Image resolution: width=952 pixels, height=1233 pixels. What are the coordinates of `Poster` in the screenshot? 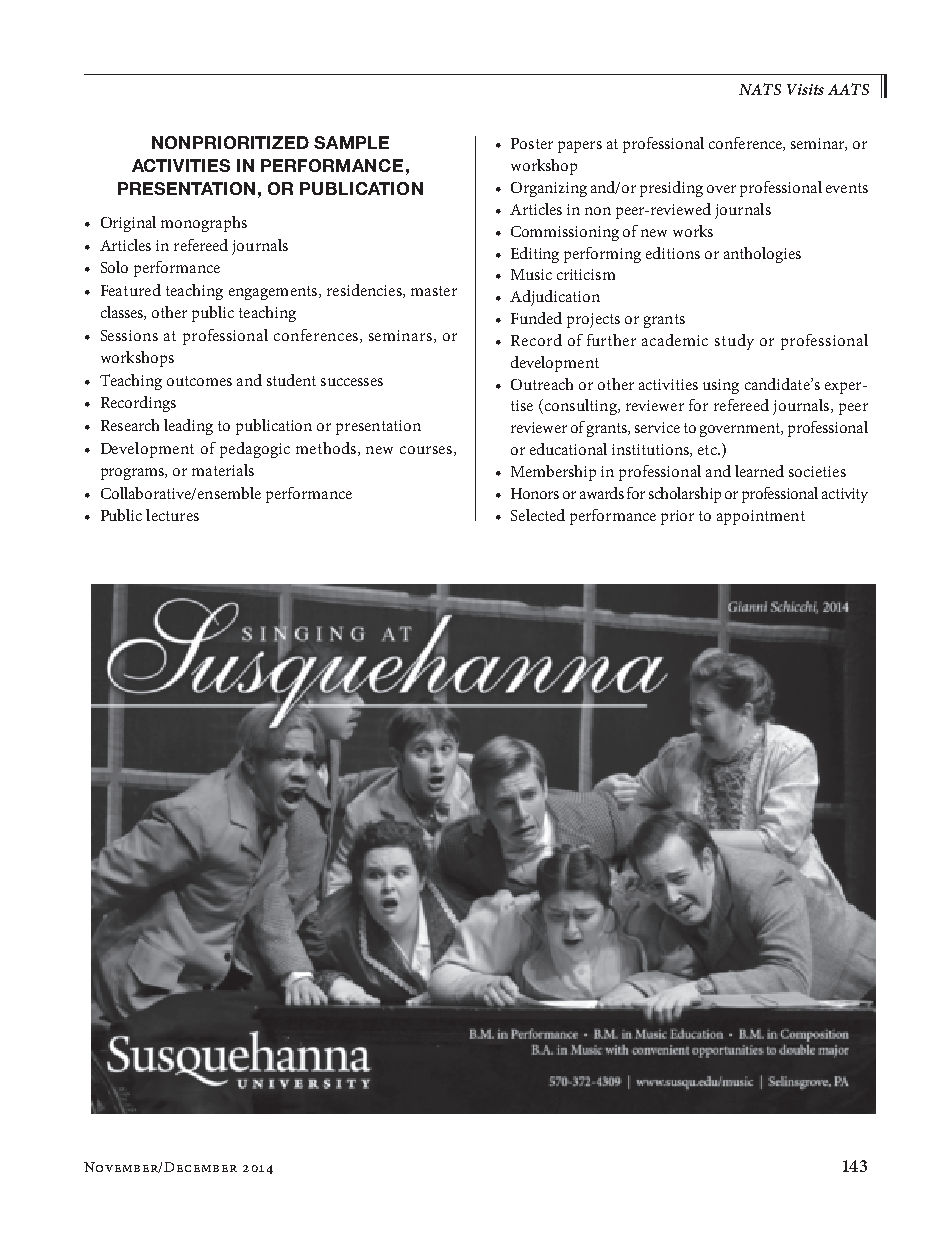 It's located at (532, 143).
